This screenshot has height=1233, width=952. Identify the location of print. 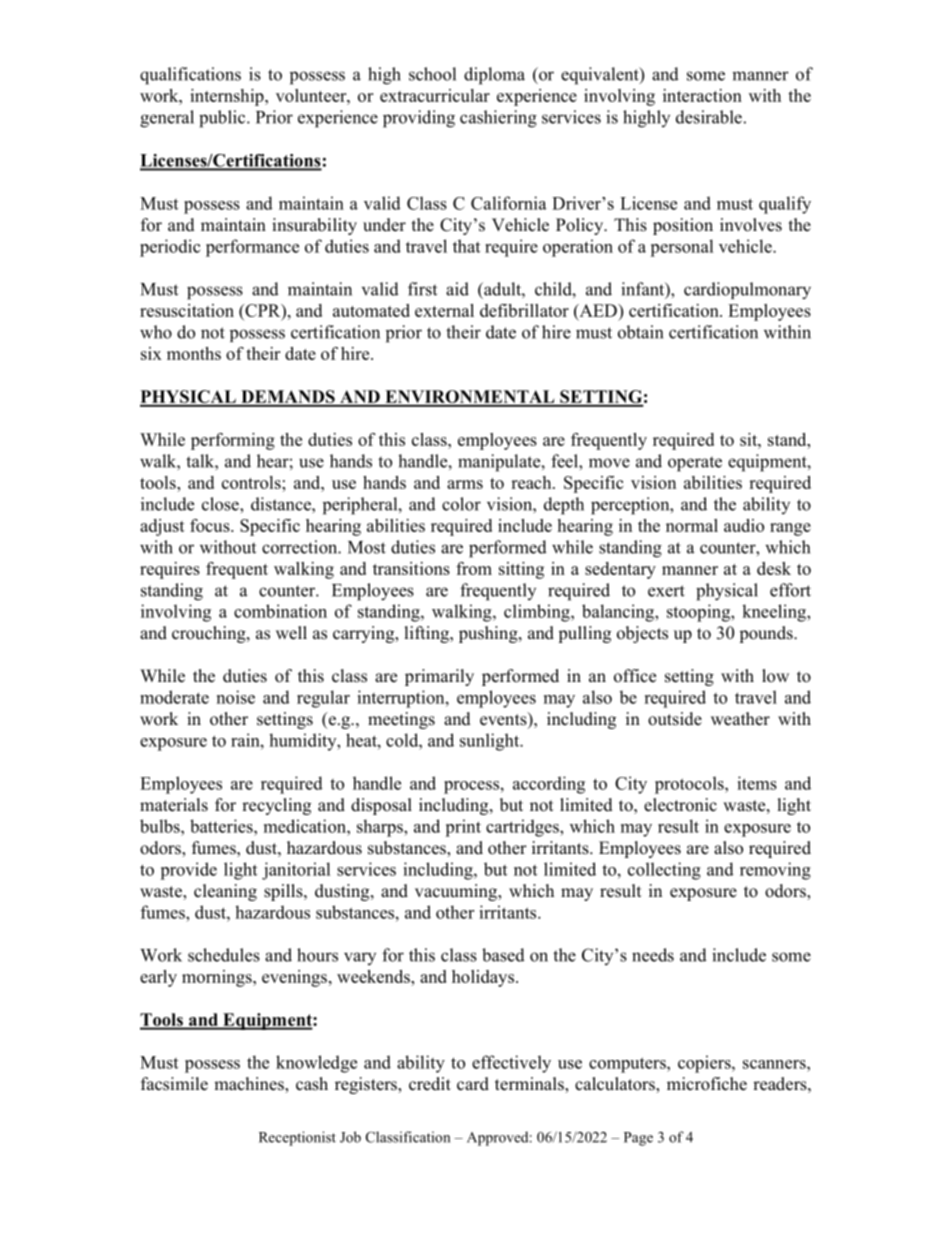
(463, 828).
